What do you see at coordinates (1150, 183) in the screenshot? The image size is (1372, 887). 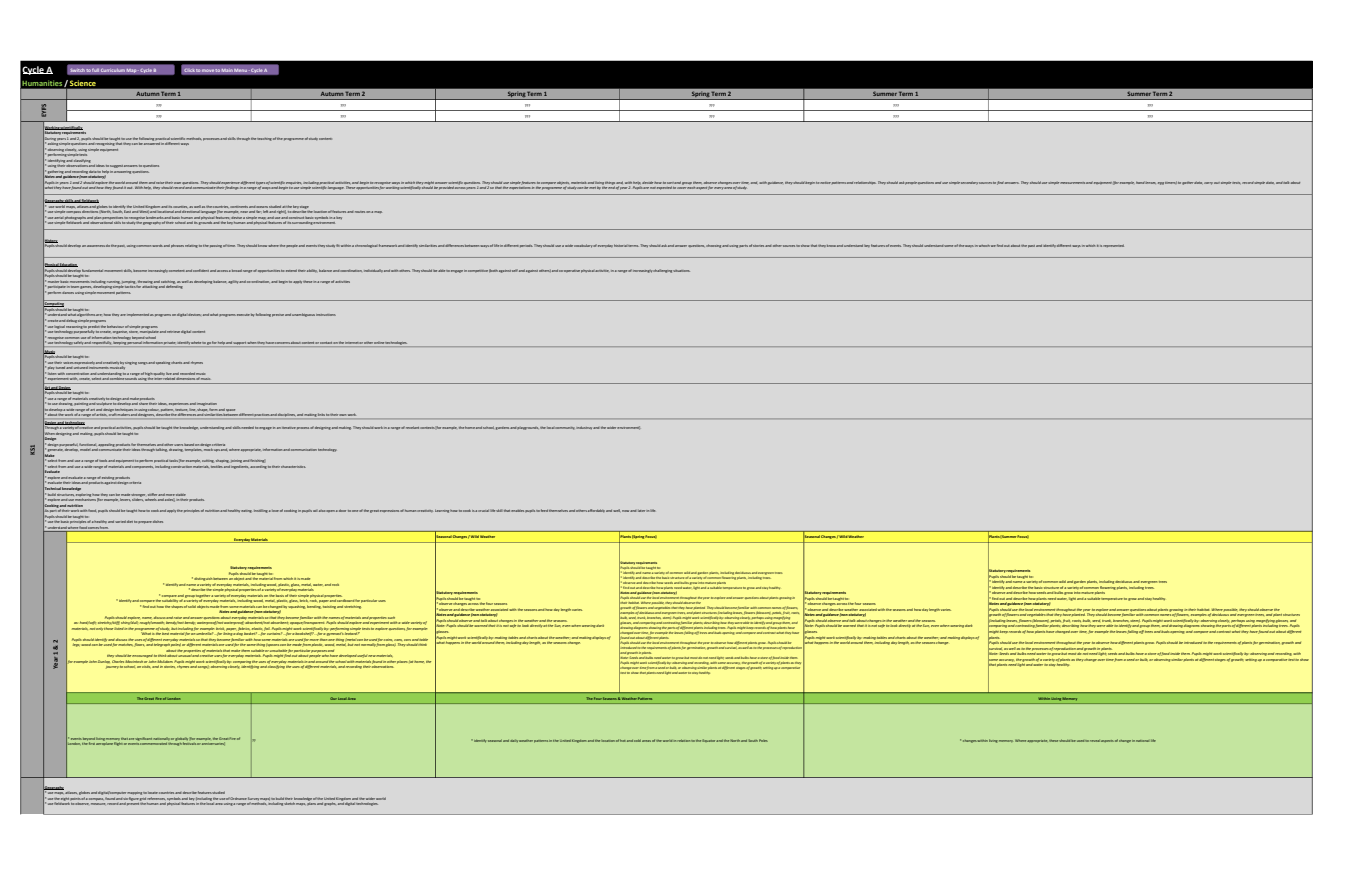 I see `lenses` at bounding box center [1150, 183].
